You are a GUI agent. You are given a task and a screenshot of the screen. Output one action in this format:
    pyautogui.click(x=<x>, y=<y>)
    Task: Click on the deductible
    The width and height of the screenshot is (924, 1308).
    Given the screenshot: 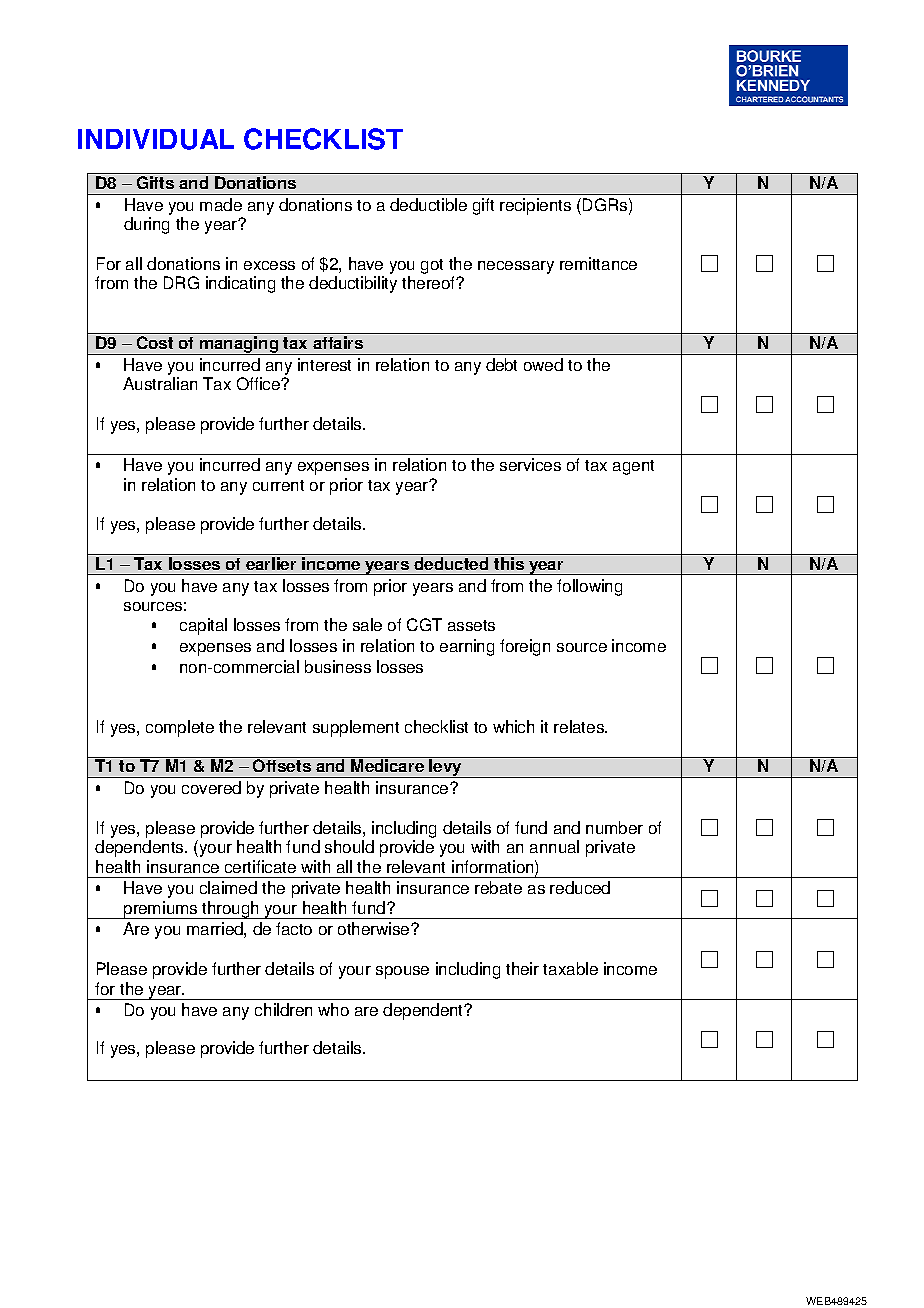 What is the action you would take?
    pyautogui.click(x=428, y=204)
